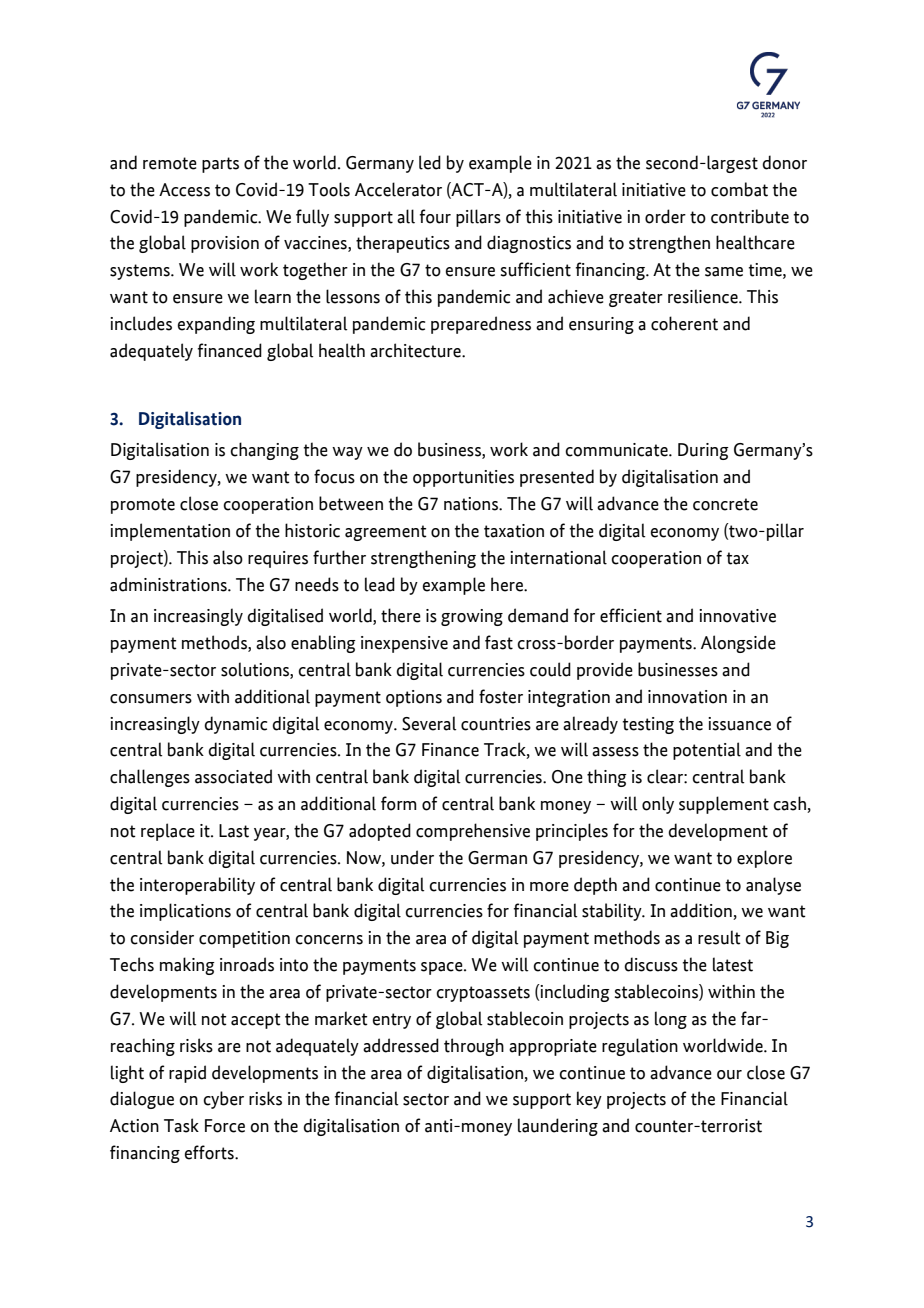  Describe the element at coordinates (435, 216) in the screenshot. I see `four` at that location.
